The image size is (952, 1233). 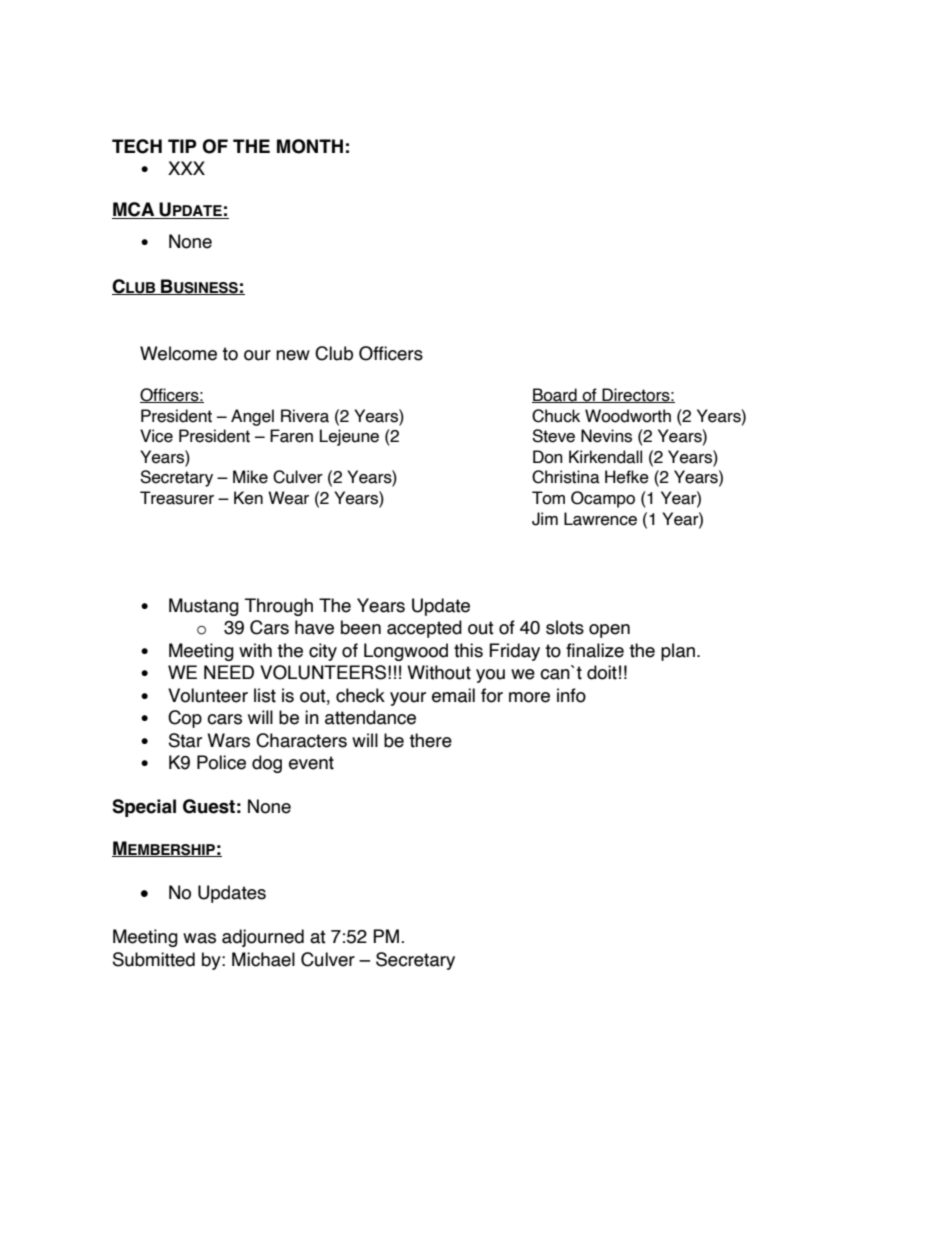 What do you see at coordinates (186, 168) in the screenshot?
I see `XXX` at bounding box center [186, 168].
